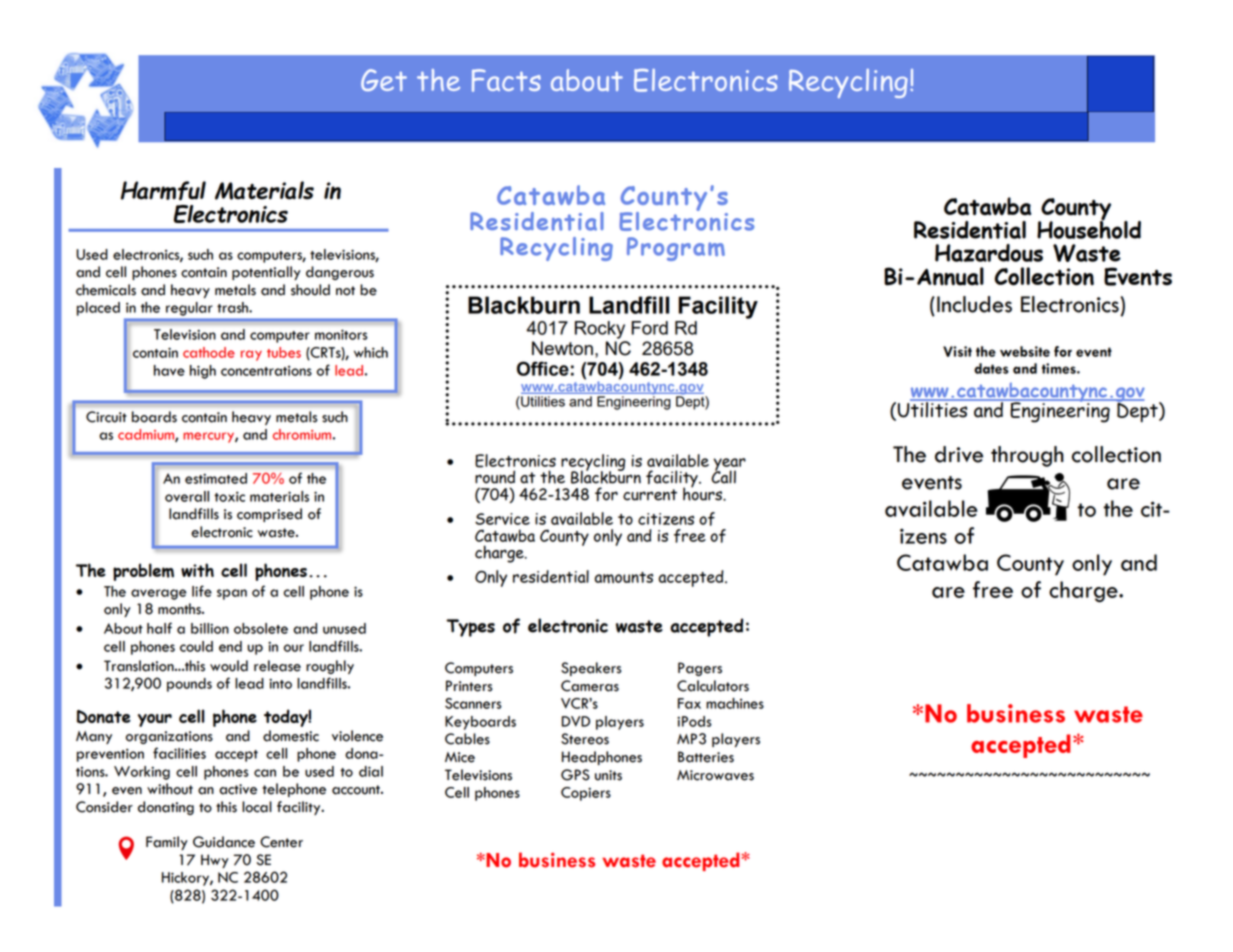 The height and width of the screenshot is (952, 1233). What do you see at coordinates (216, 478) in the screenshot?
I see `estimated` at bounding box center [216, 478].
